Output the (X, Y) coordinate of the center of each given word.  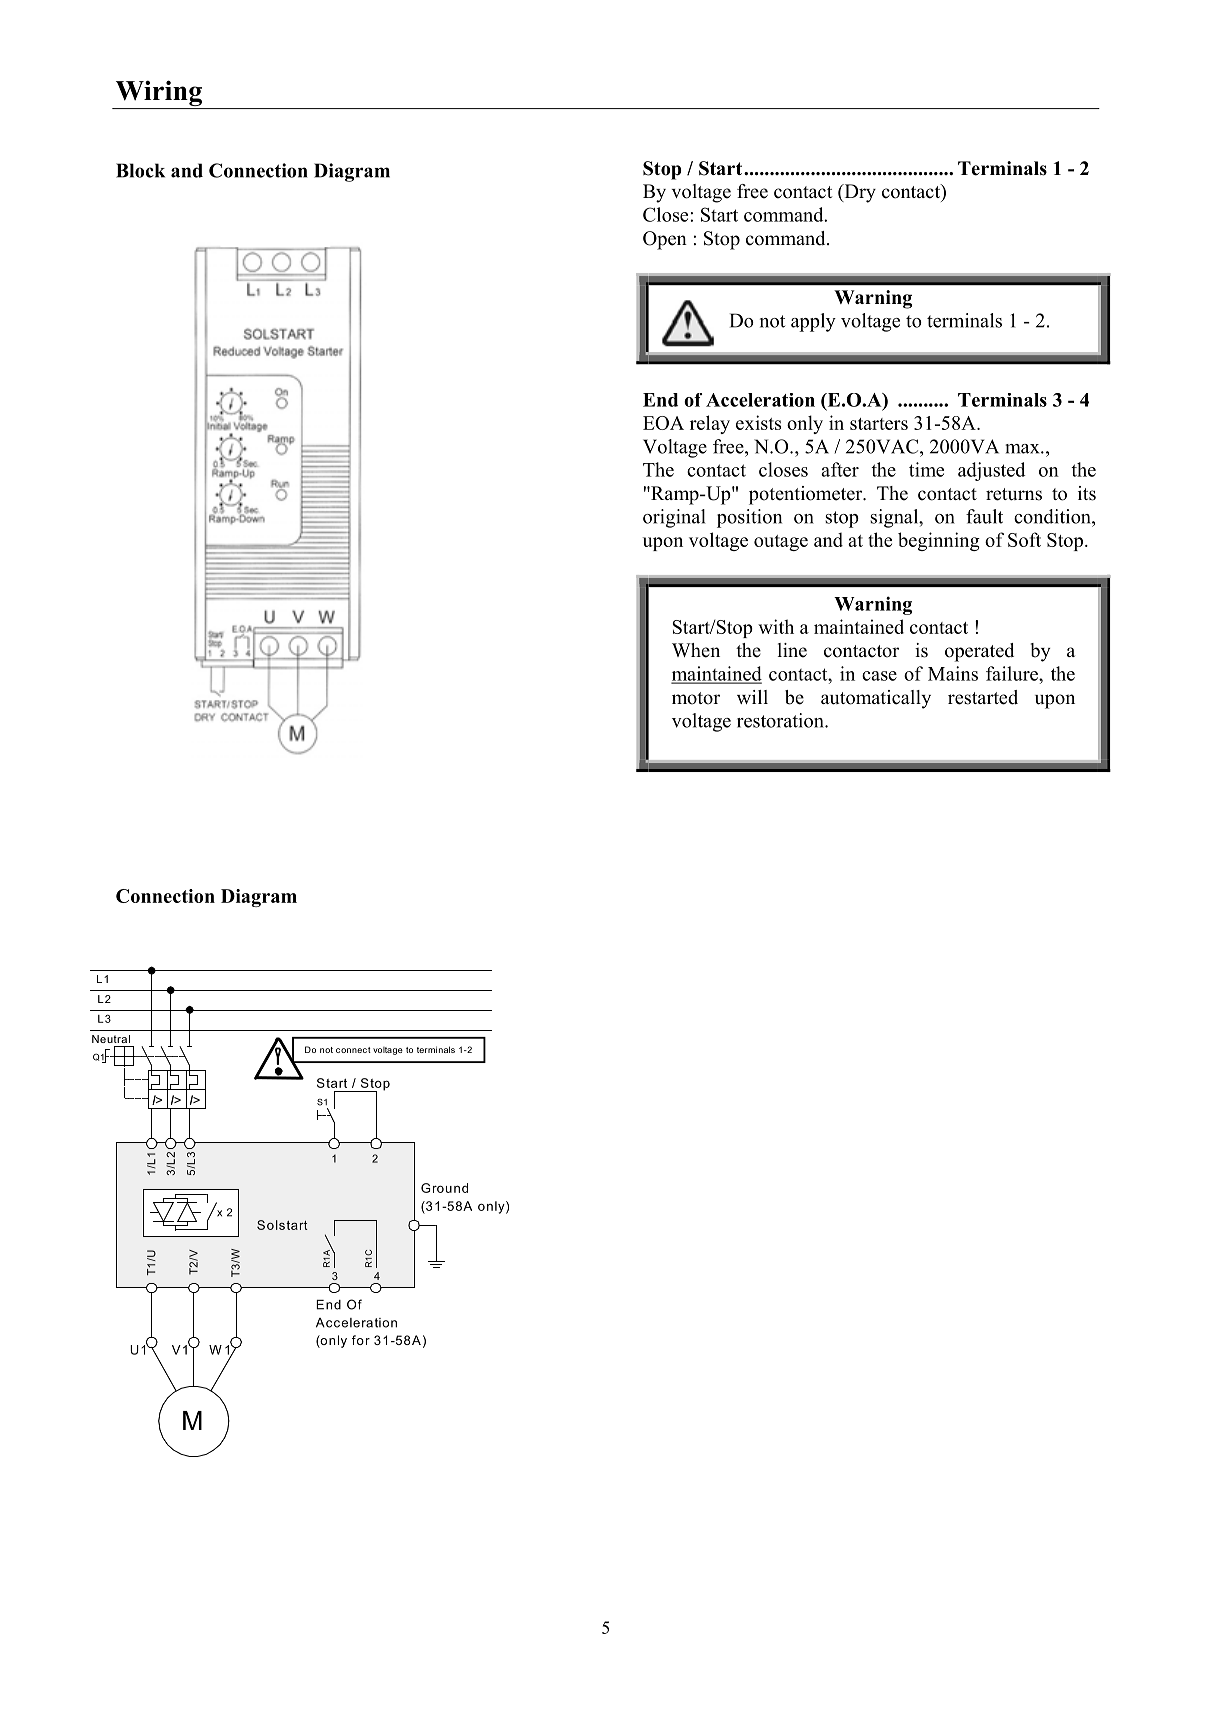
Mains (953, 673)
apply (813, 322)
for (361, 1340)
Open (665, 240)
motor (696, 698)
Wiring (158, 94)
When (696, 650)
